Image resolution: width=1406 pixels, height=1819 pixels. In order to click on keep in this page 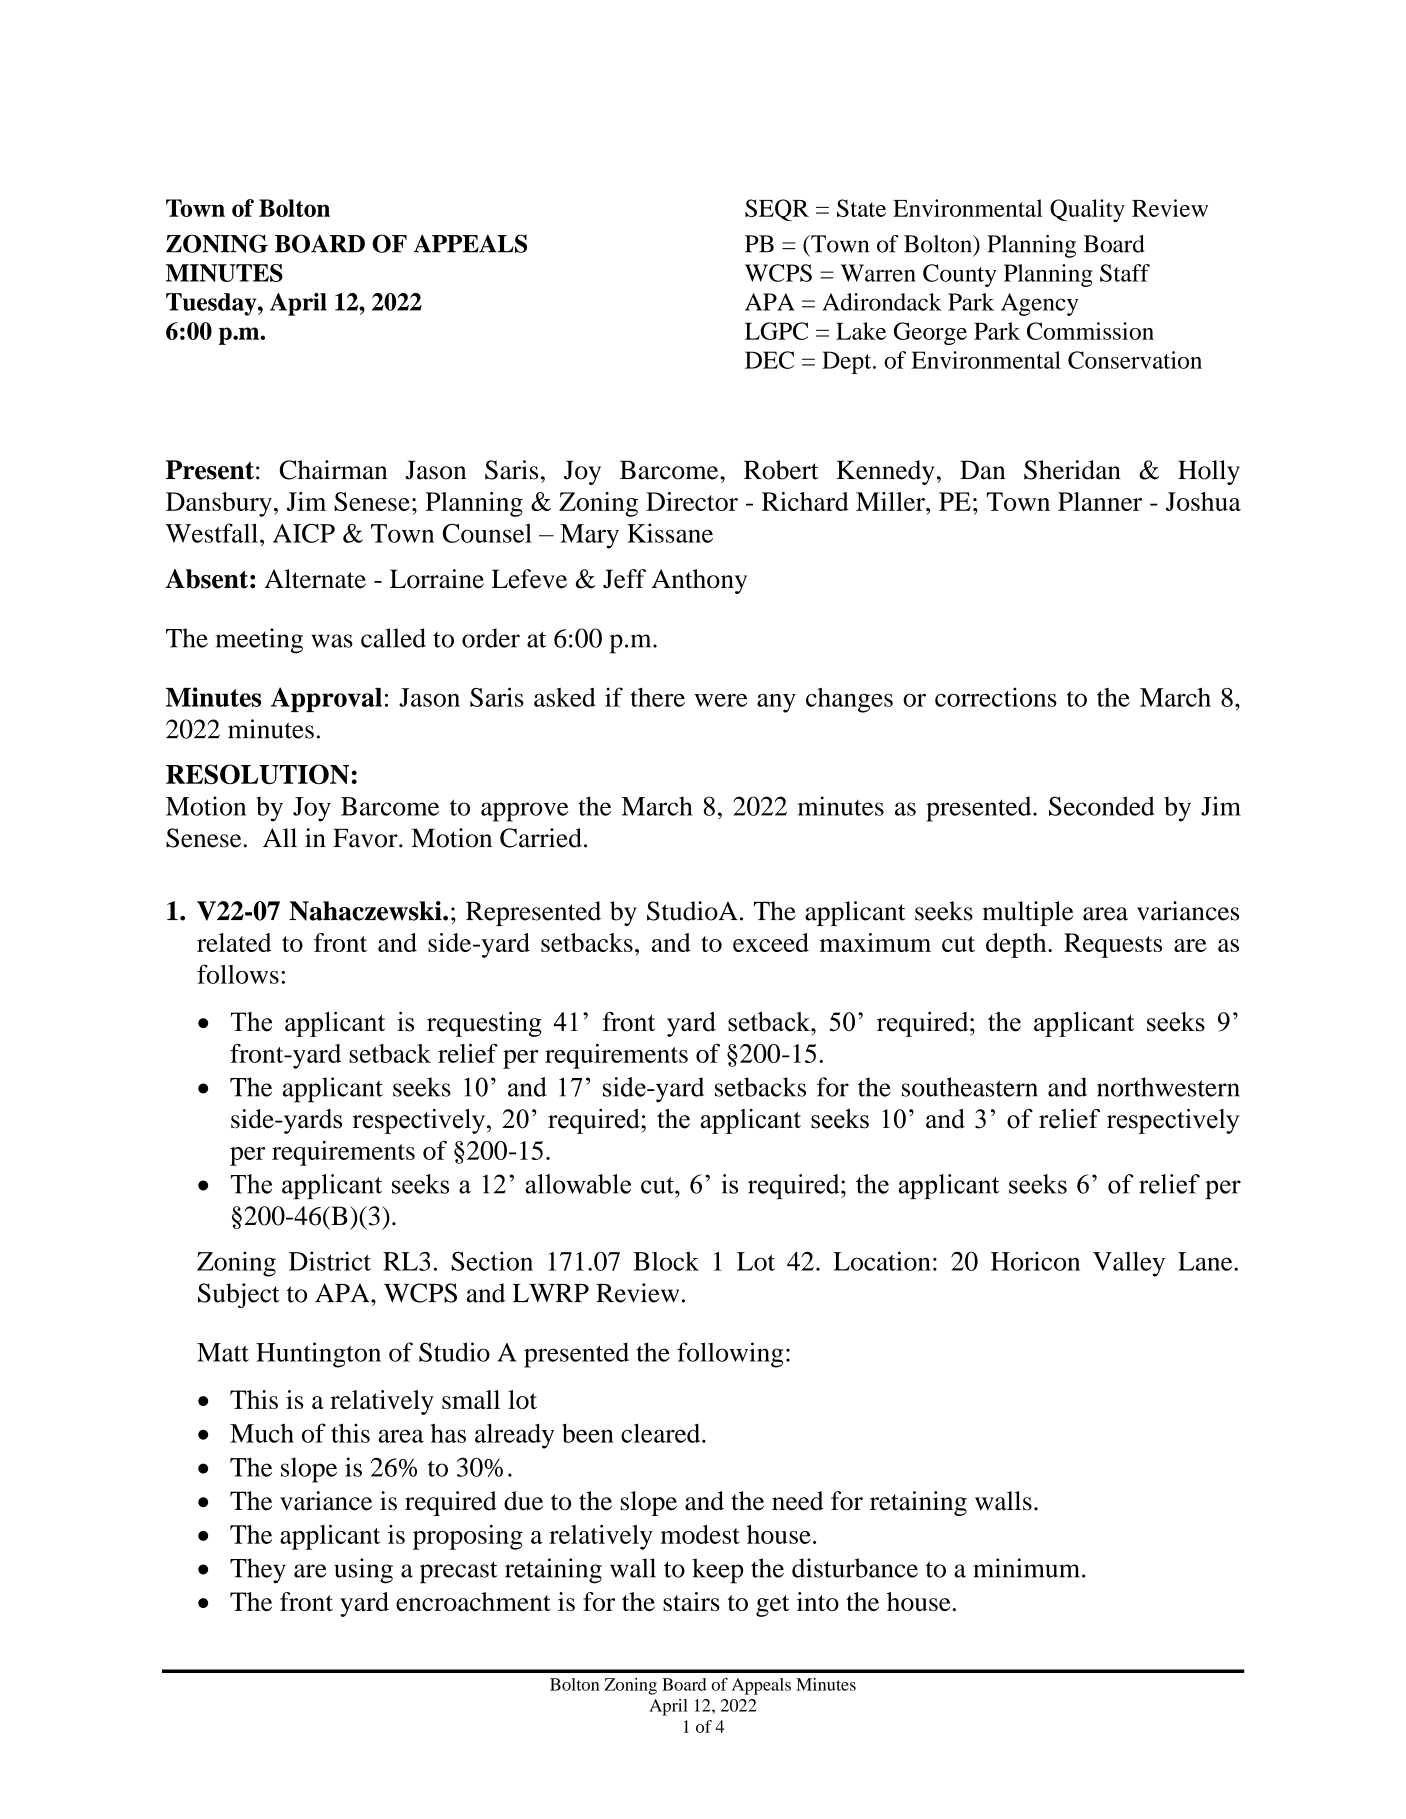, I will do `click(717, 1571)`.
